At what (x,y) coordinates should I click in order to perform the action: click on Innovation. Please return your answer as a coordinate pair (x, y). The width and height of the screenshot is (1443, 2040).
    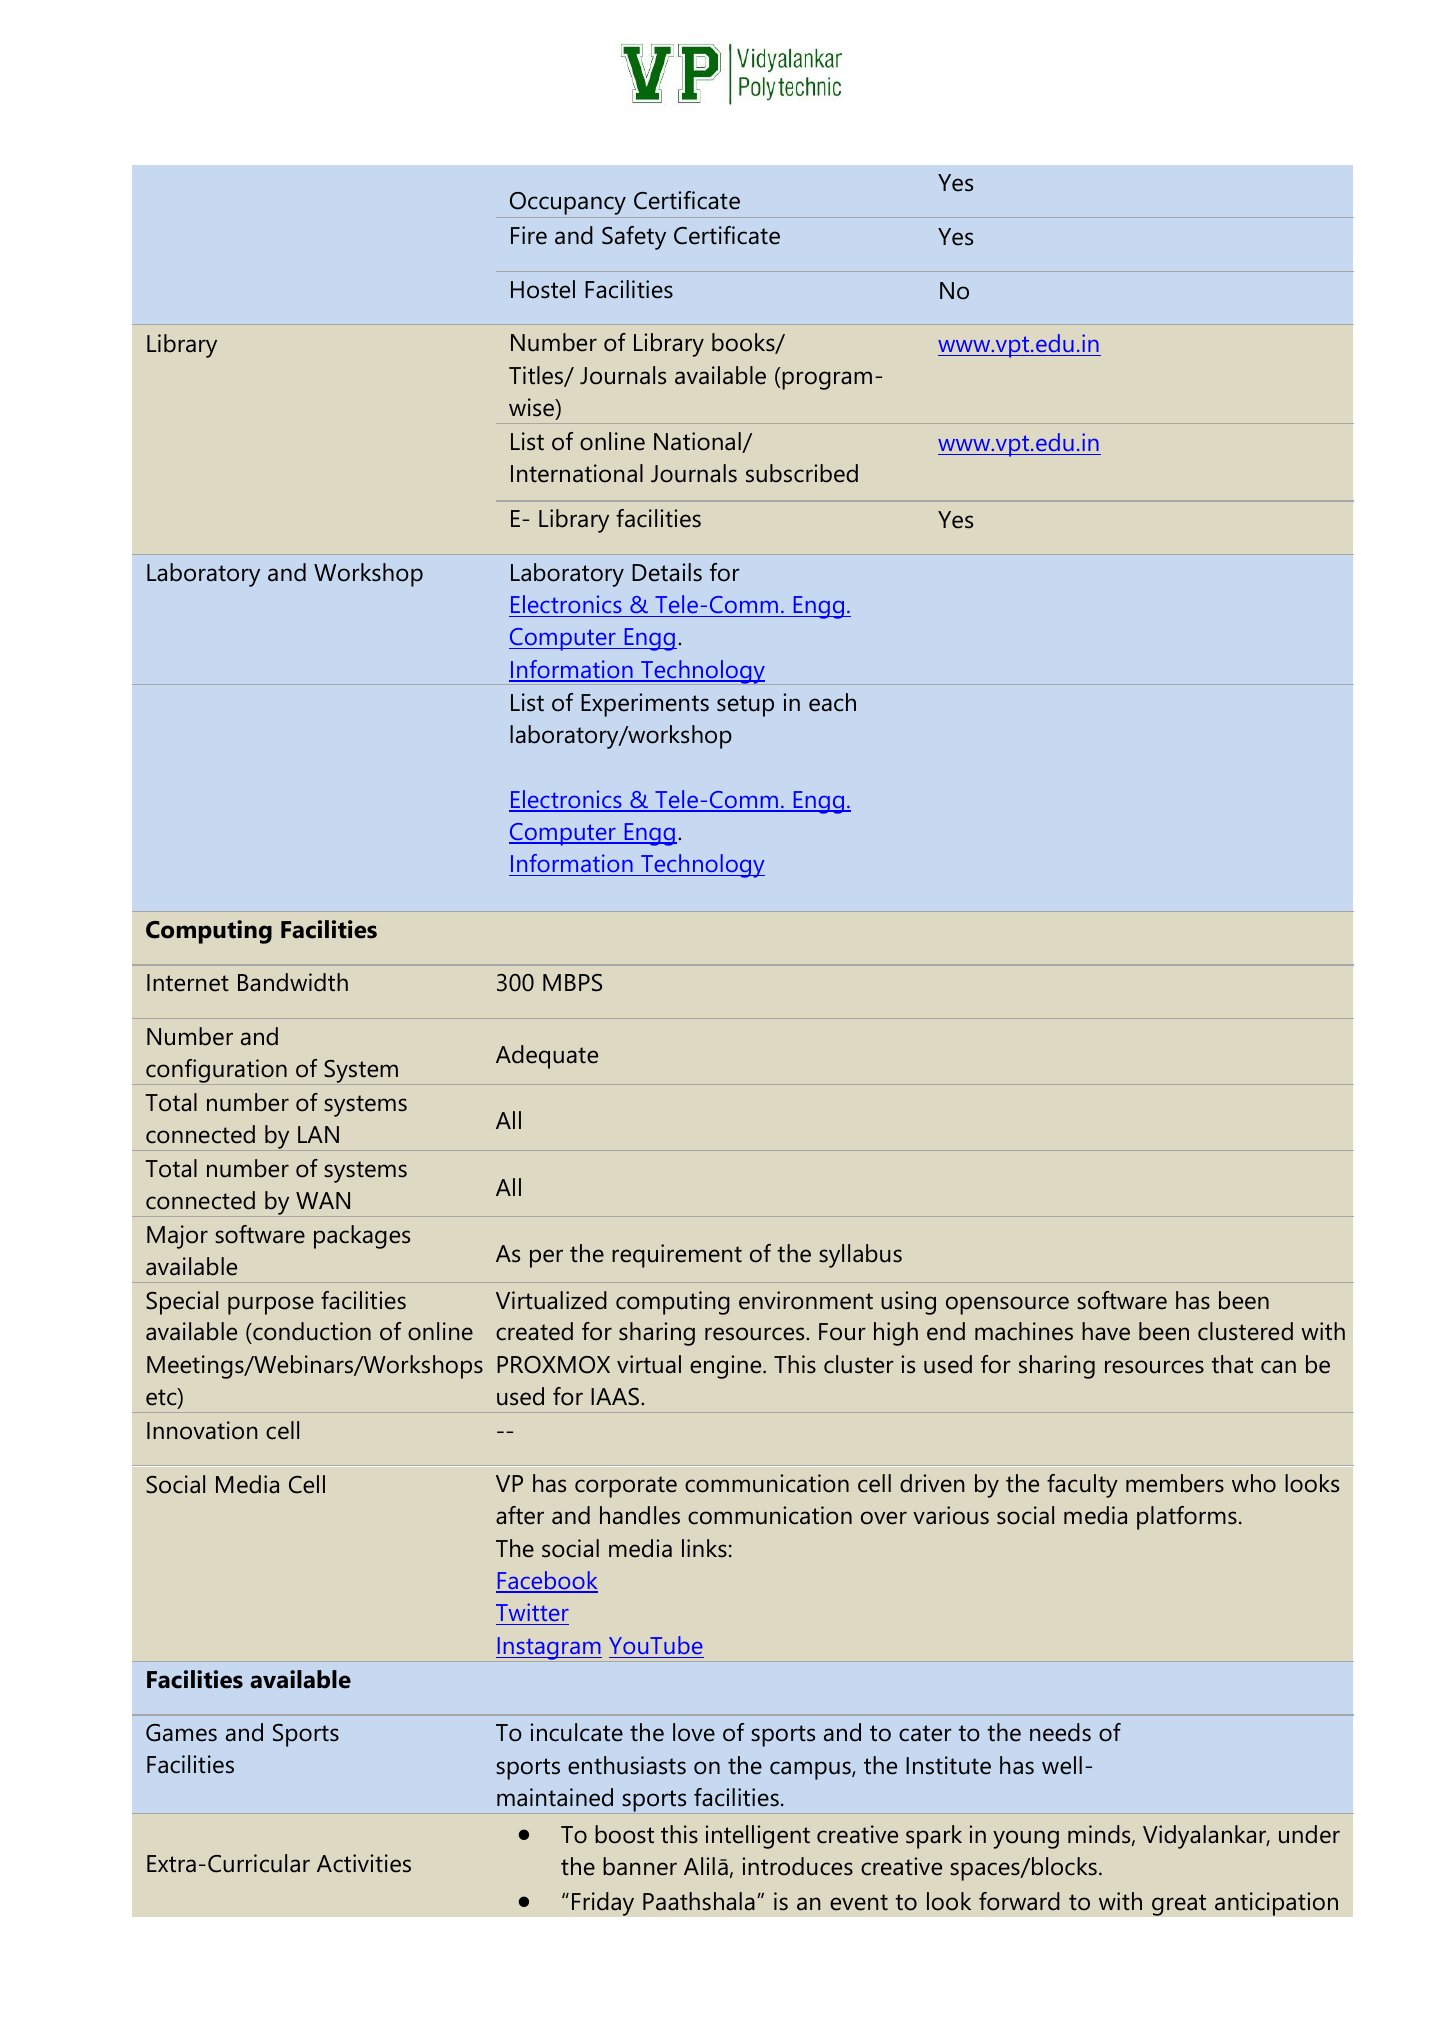
    Looking at the image, I should click on (202, 1430).
